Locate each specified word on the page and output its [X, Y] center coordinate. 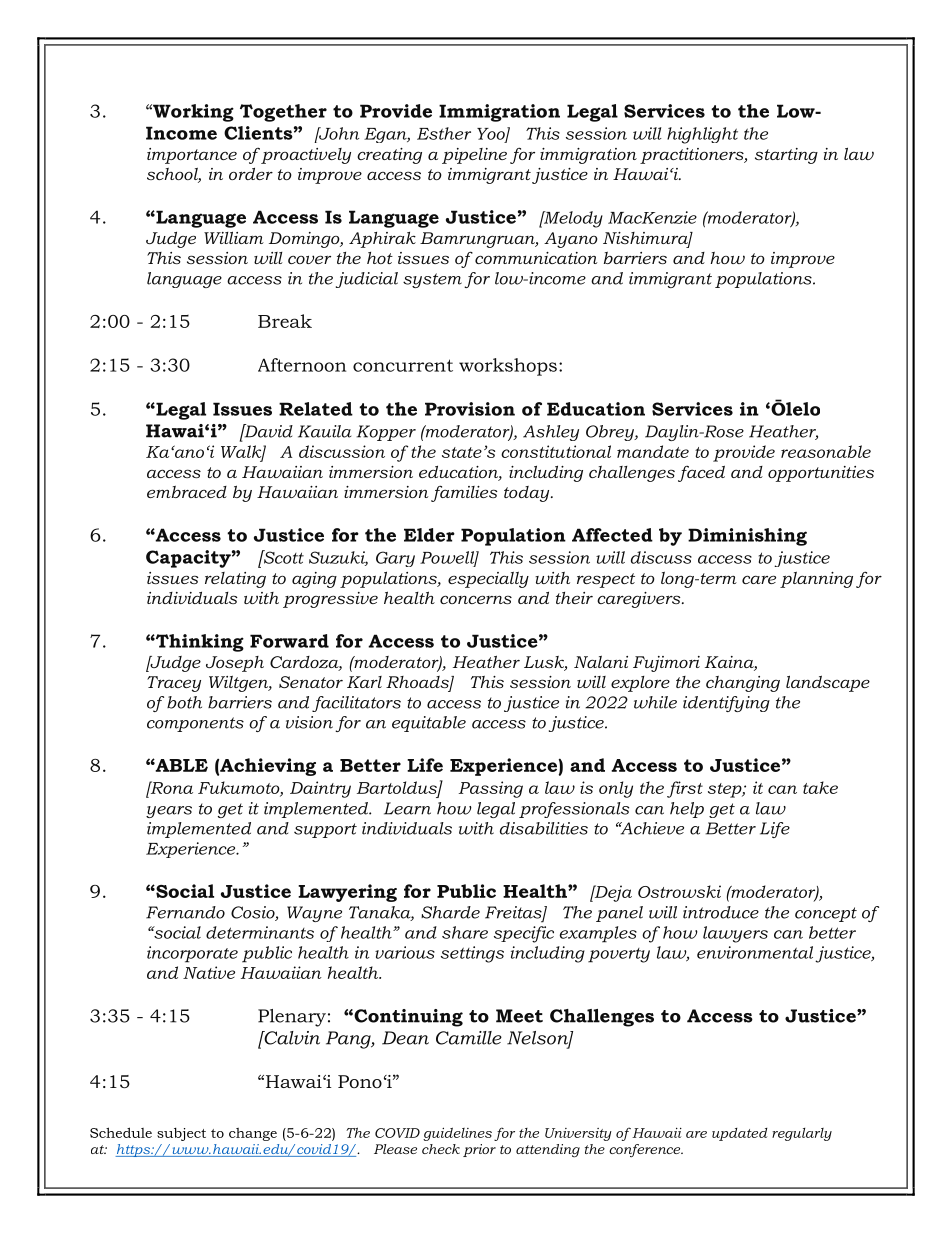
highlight [702, 135]
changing [743, 684]
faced [701, 473]
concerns [476, 599]
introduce [721, 912]
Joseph [235, 664]
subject [181, 1134]
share [465, 932]
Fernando [185, 912]
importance [192, 156]
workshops [508, 367]
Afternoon [302, 365]
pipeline [474, 156]
